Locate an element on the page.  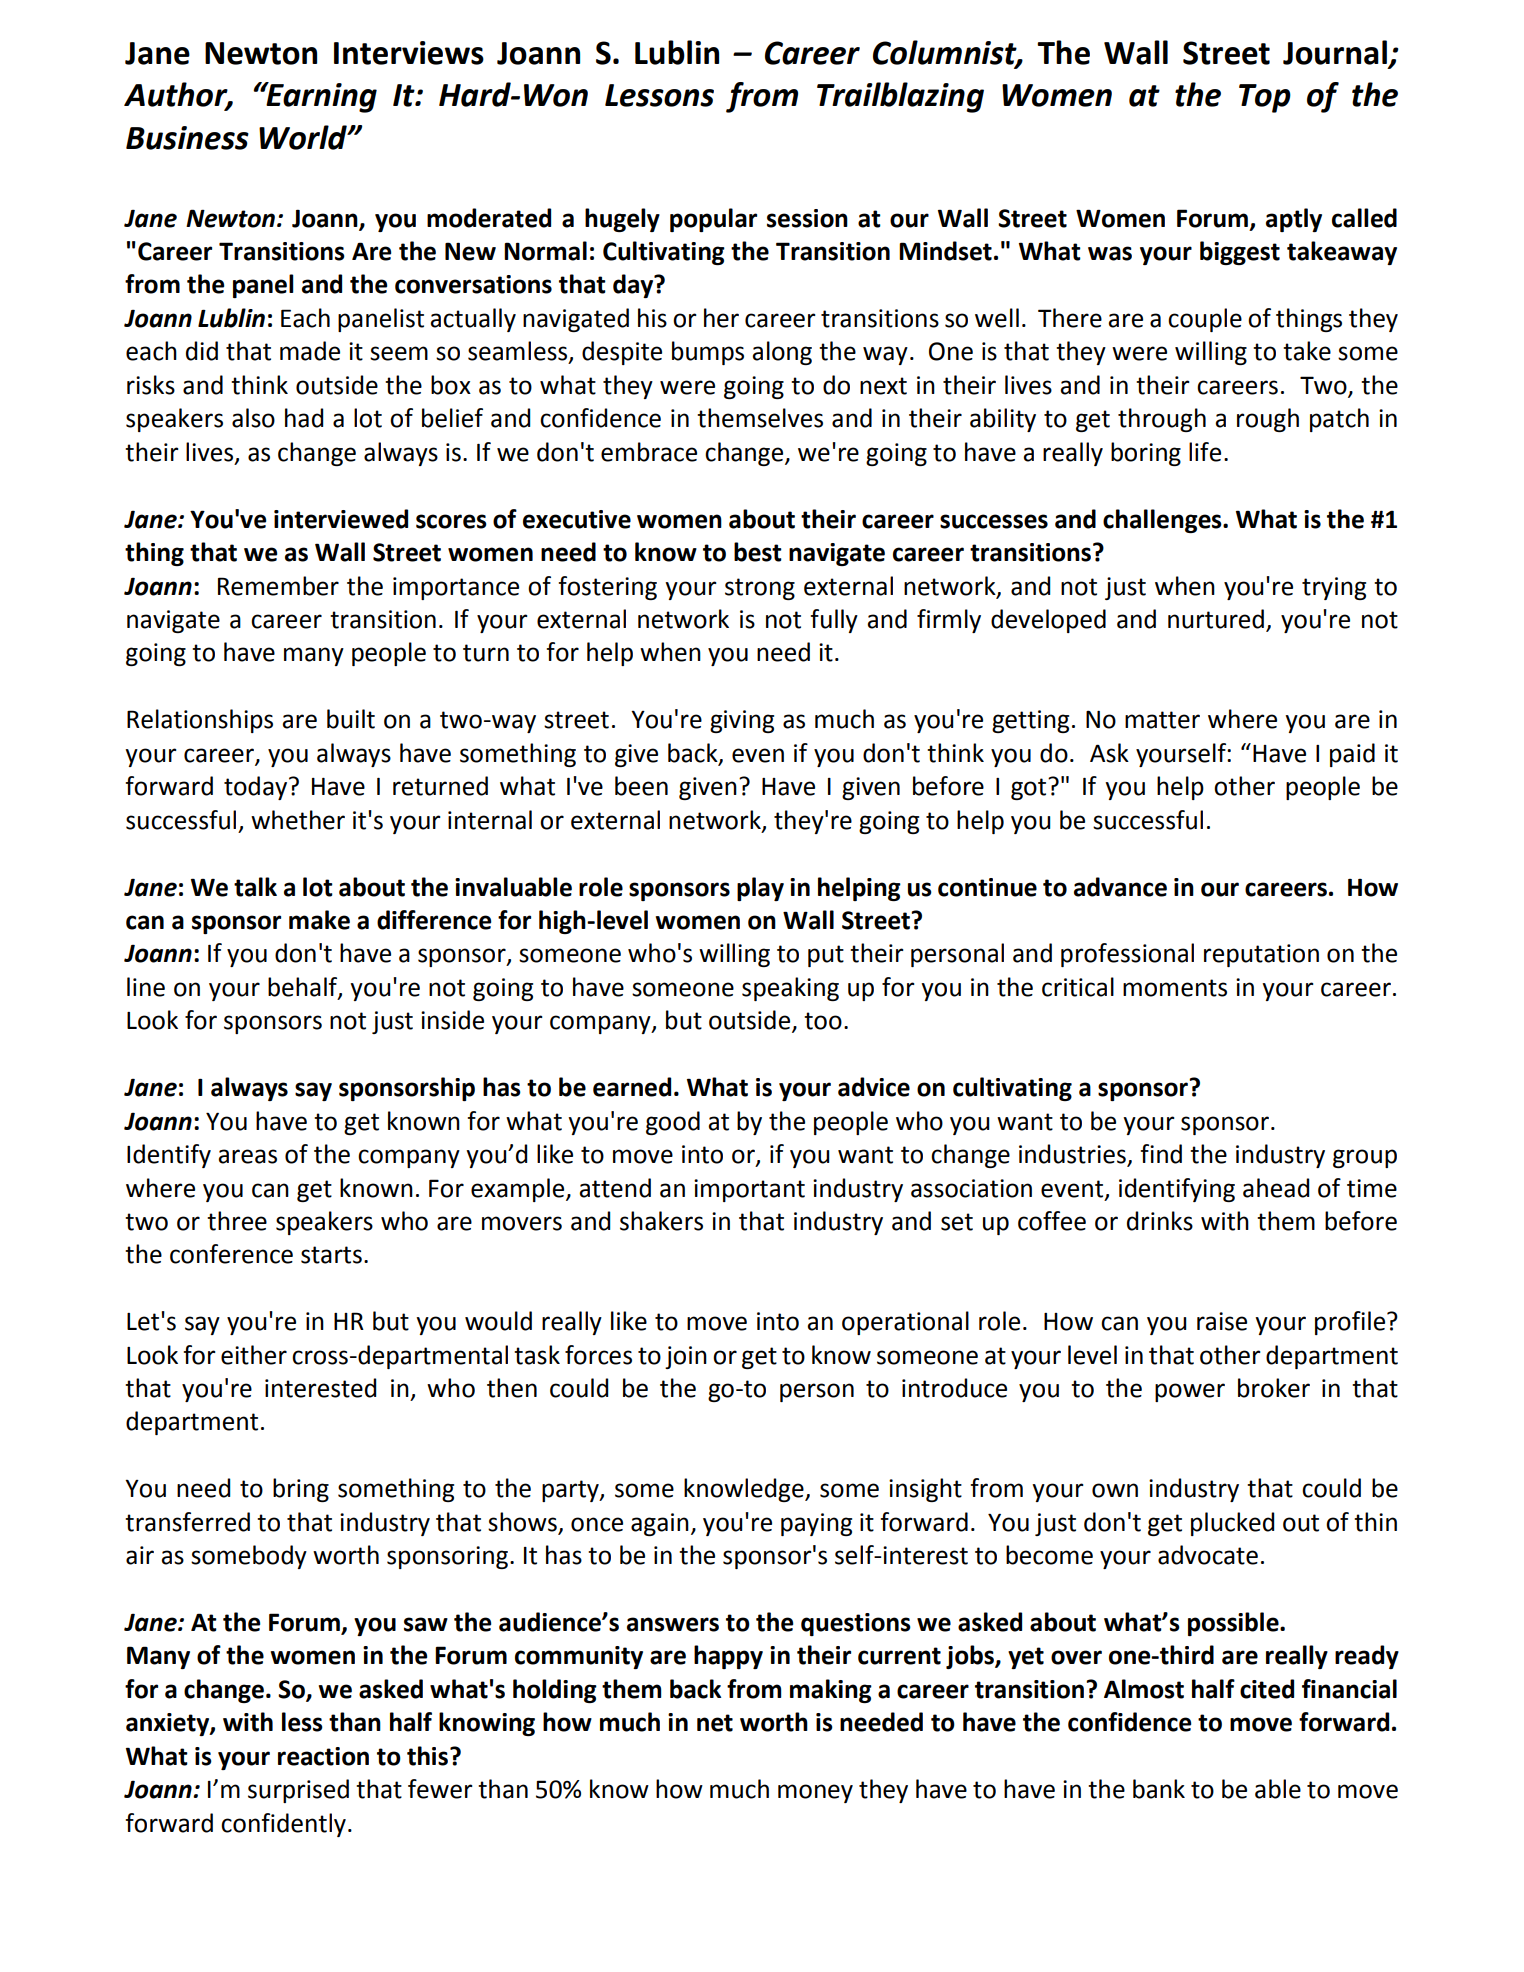
raise is located at coordinates (1222, 1321).
